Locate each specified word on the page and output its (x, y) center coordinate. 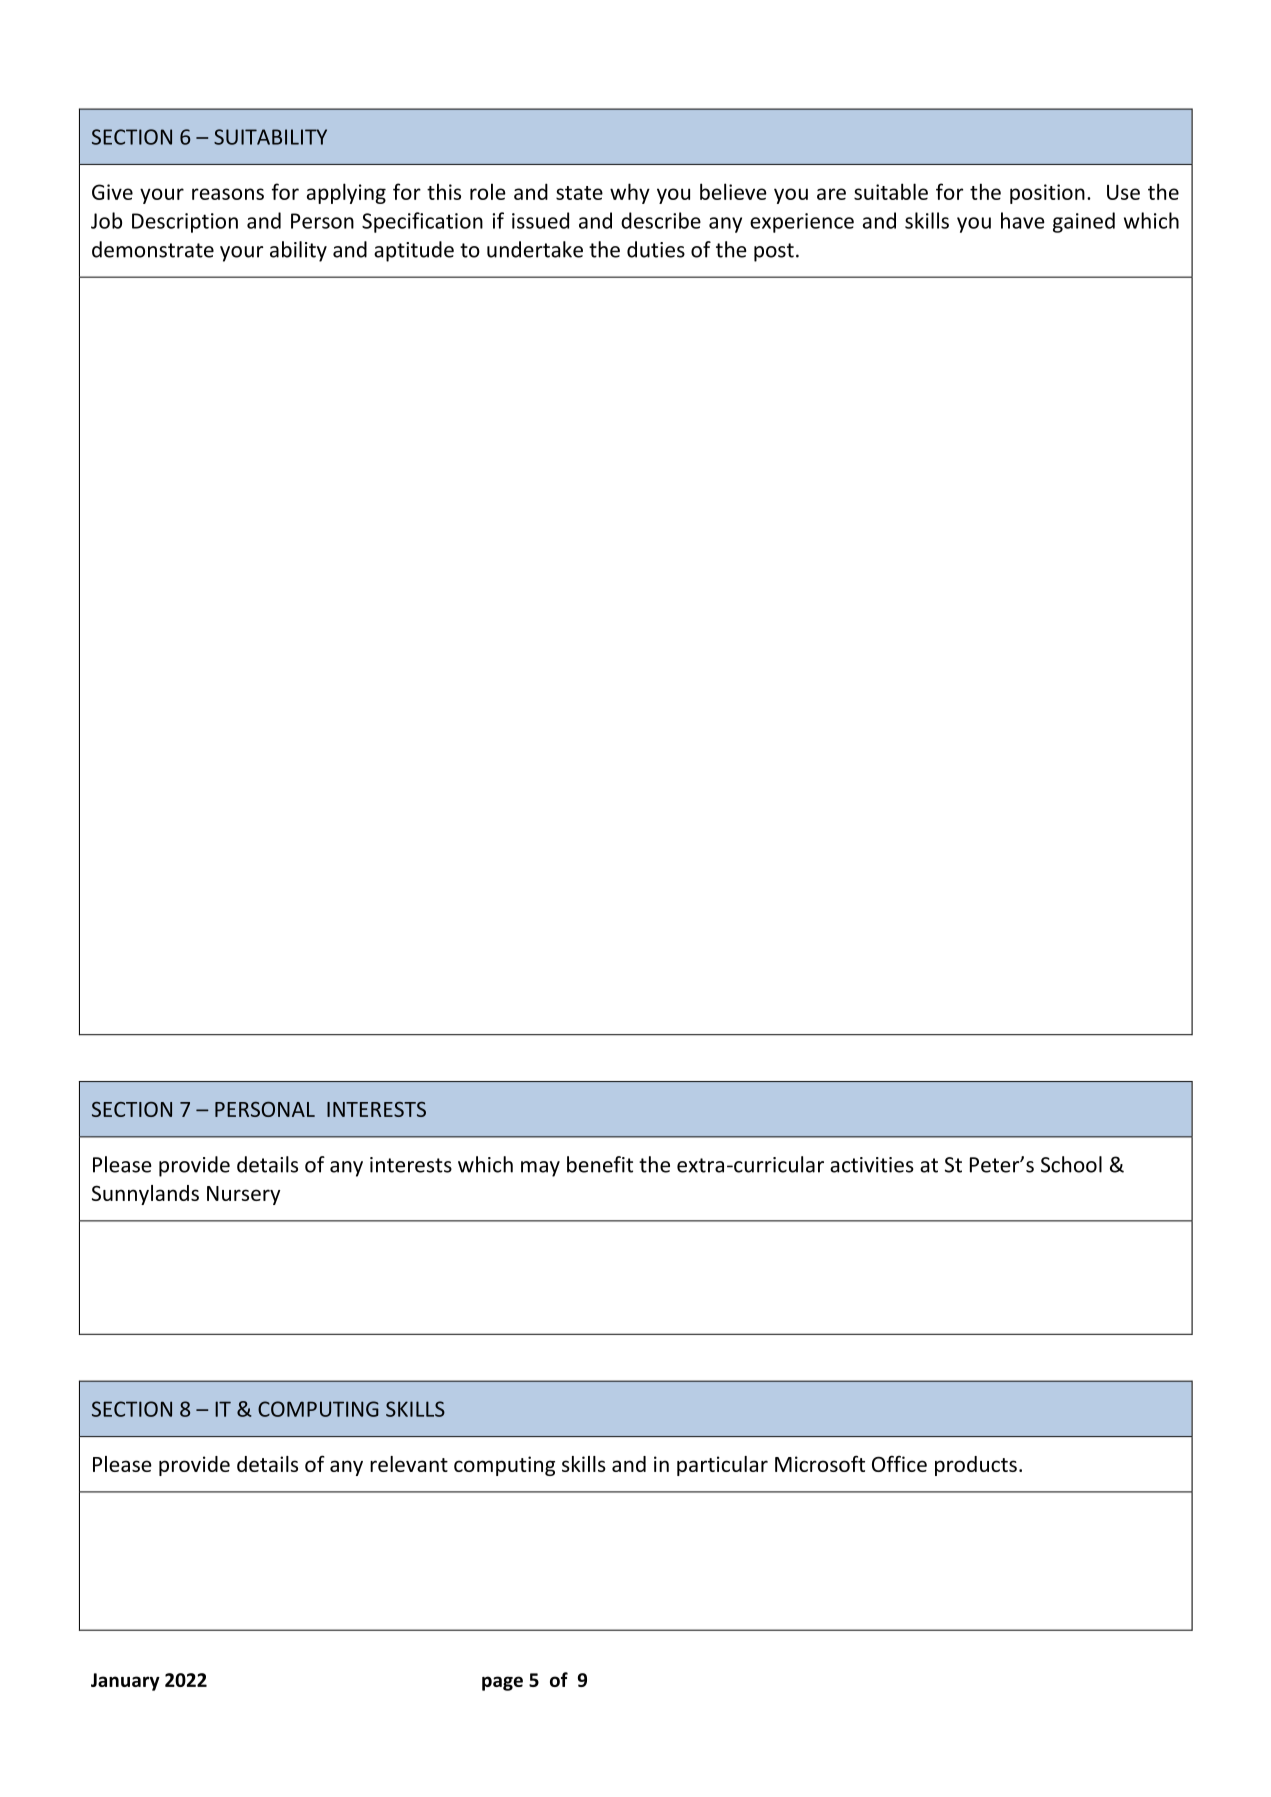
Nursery (243, 1195)
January (125, 1682)
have (1023, 220)
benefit (600, 1164)
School (1071, 1164)
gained (1084, 222)
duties (656, 249)
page (502, 1683)
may (540, 1169)
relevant (409, 1464)
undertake (535, 249)
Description (185, 223)
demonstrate (153, 249)
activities (872, 1165)
